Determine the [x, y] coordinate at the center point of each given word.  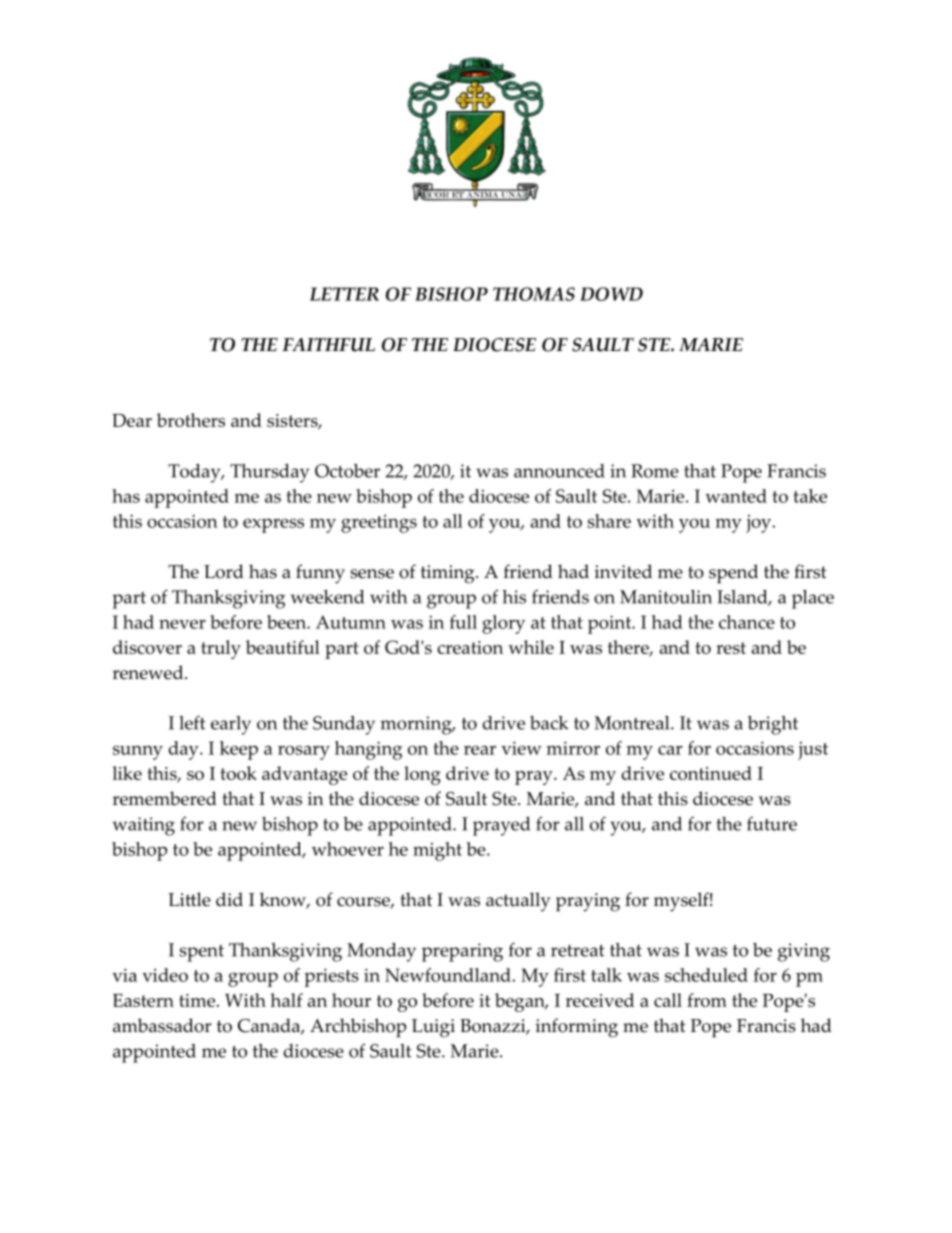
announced [559, 471]
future [772, 824]
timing [449, 574]
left [192, 722]
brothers [191, 420]
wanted [736, 496]
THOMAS [534, 294]
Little [189, 899]
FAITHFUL [328, 345]
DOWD [611, 294]
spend [733, 574]
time [197, 1000]
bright [773, 725]
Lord [224, 571]
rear [480, 750]
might [437, 851]
